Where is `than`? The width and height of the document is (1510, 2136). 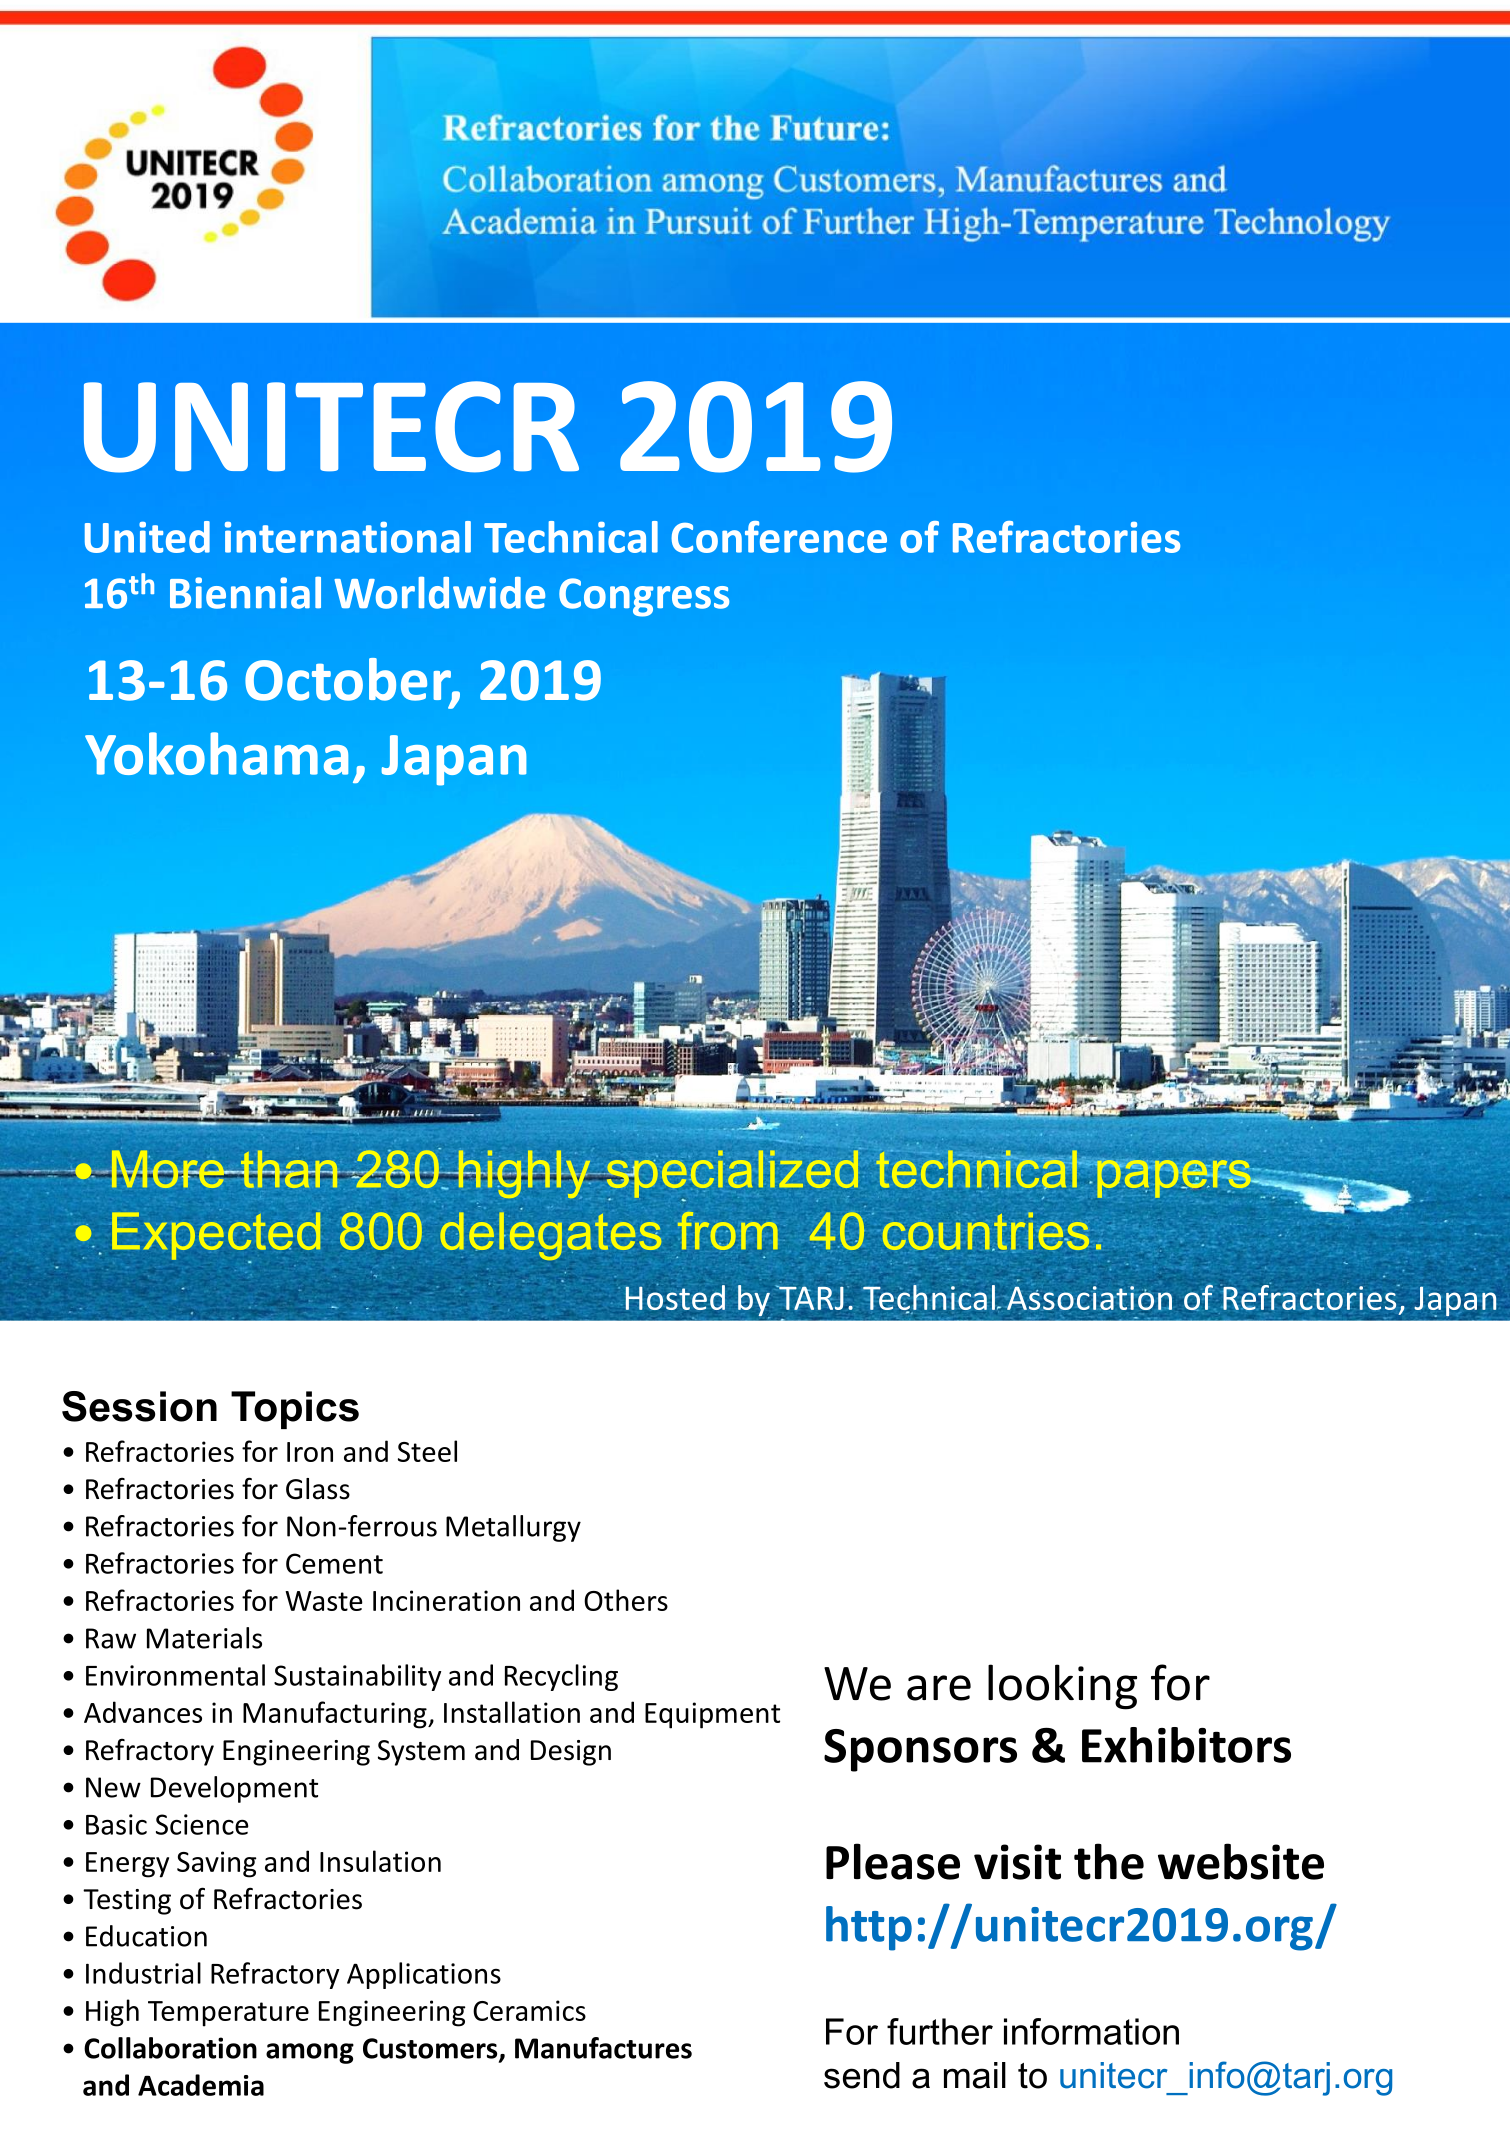 than is located at coordinates (289, 1168).
